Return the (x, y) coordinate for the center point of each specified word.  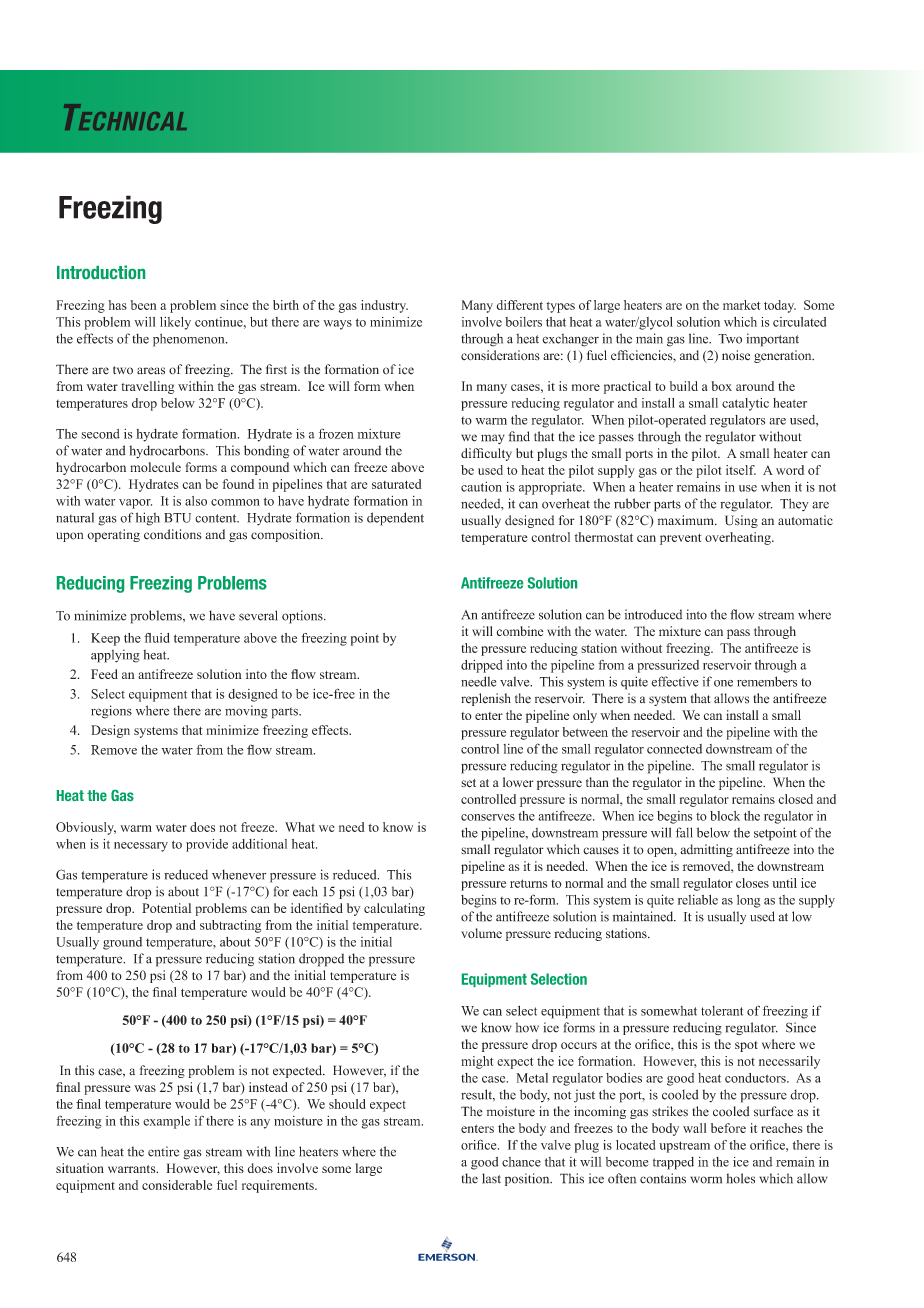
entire (163, 1151)
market (742, 305)
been (143, 305)
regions (111, 712)
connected (674, 749)
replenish (486, 699)
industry (384, 306)
